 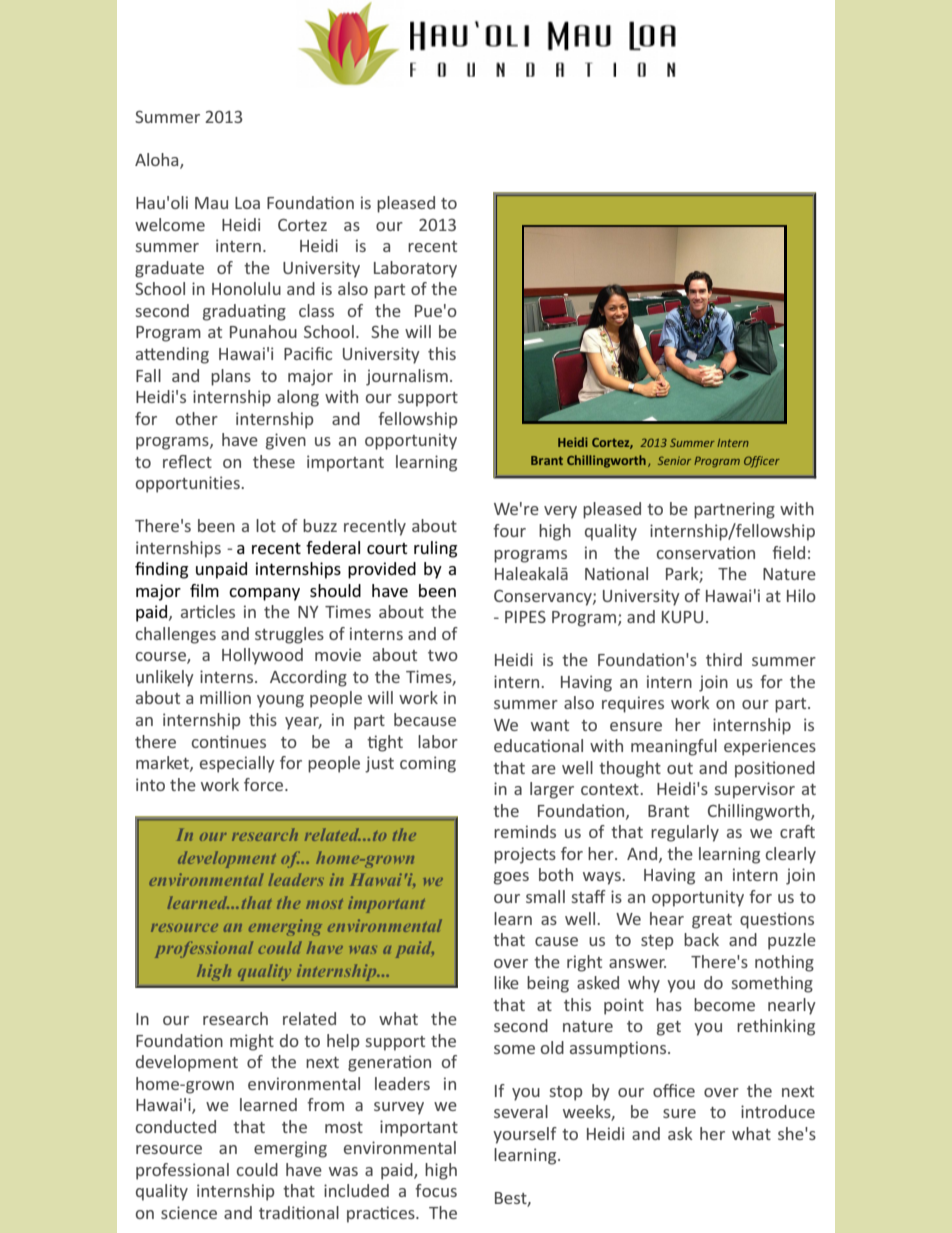 I want to click on Mau, so click(x=211, y=203).
